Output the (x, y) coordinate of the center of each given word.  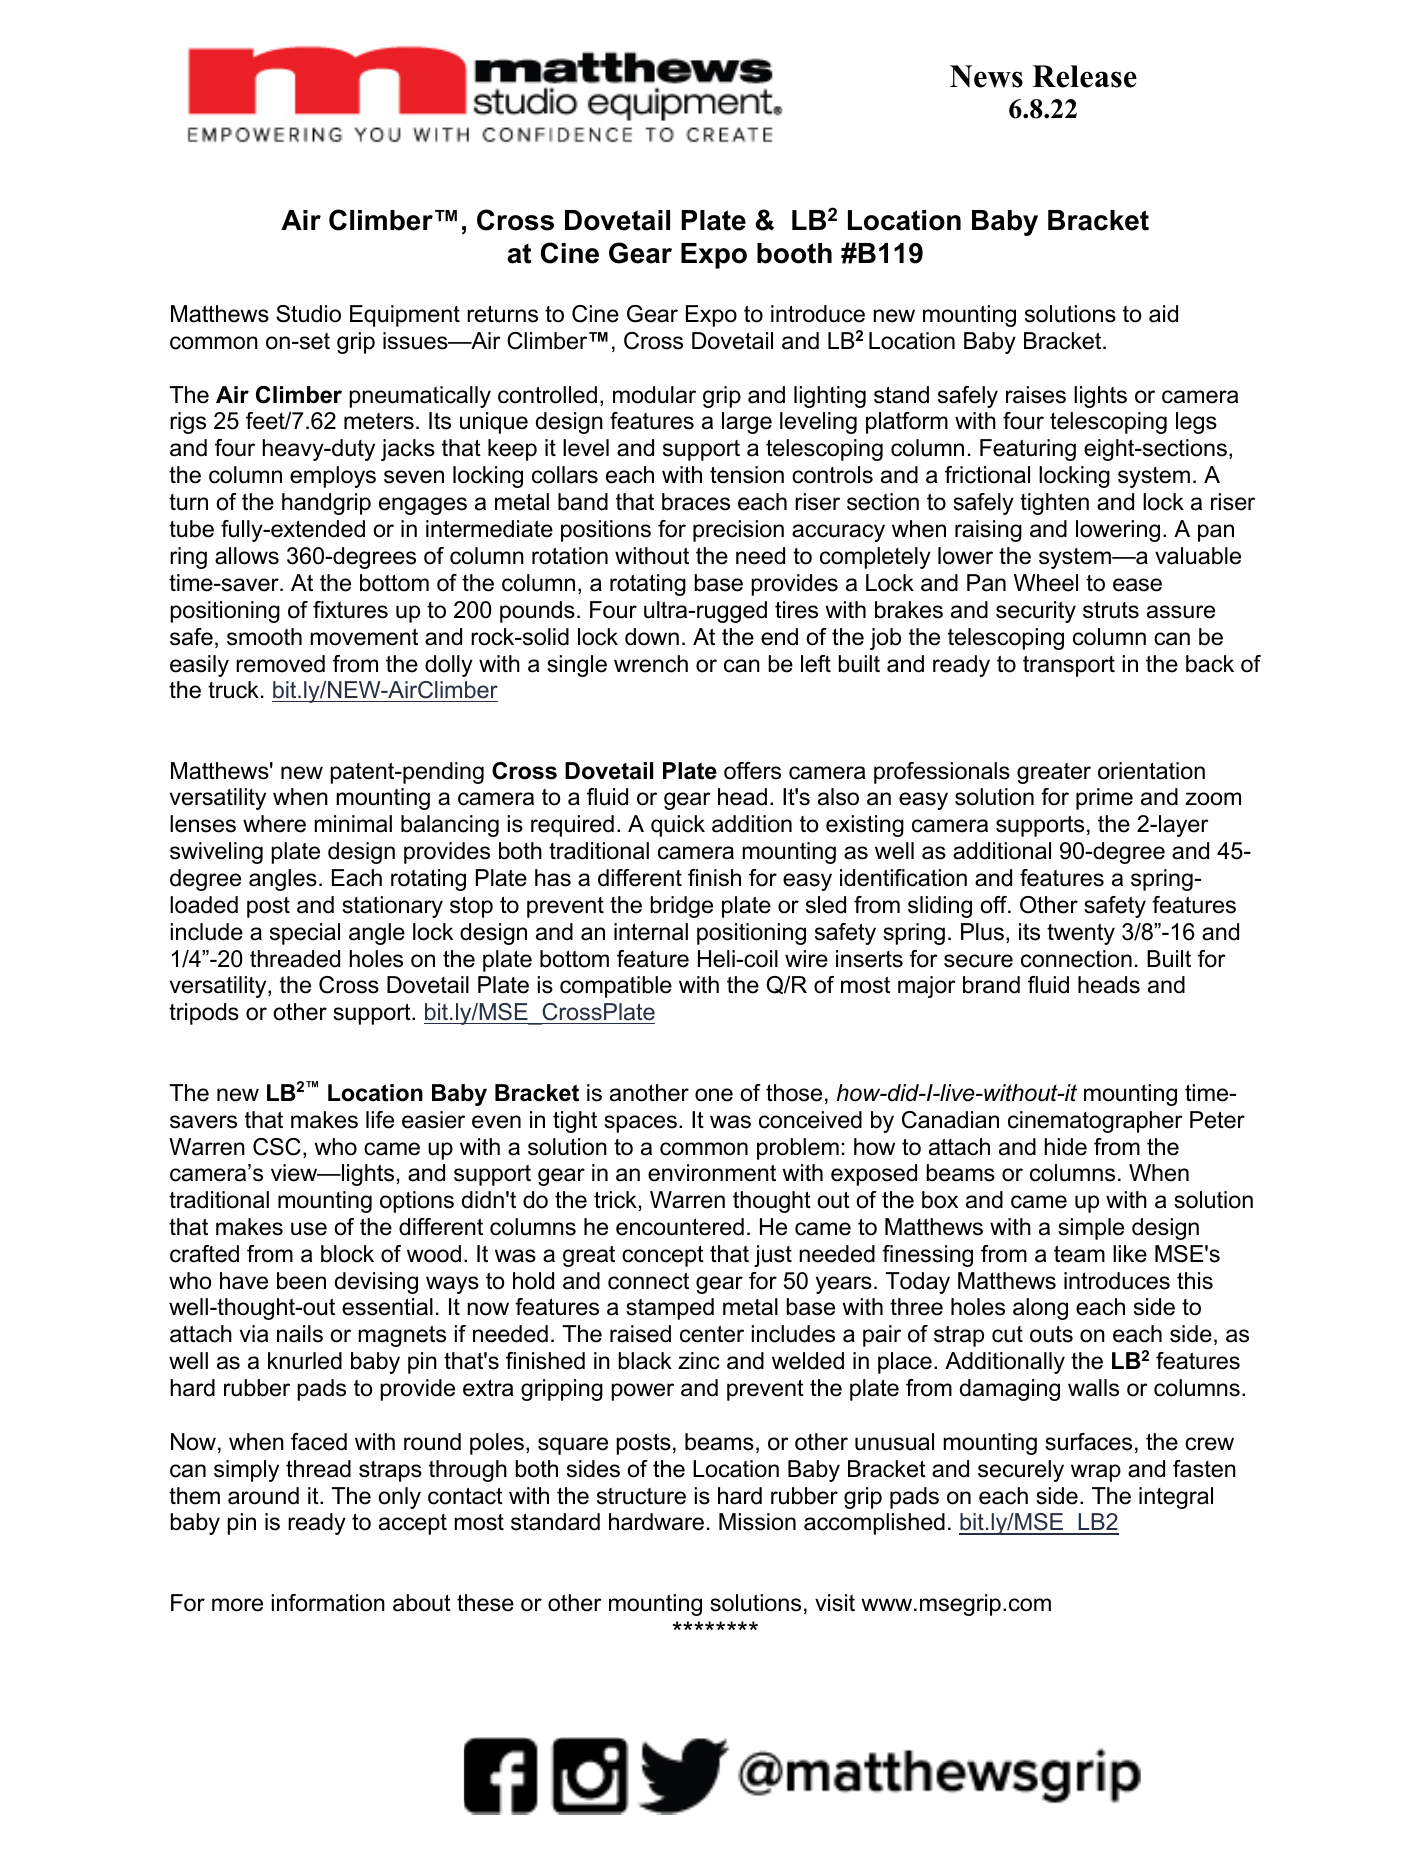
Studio (308, 314)
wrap (1096, 1473)
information (328, 1603)
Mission (757, 1522)
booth (794, 253)
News (986, 76)
